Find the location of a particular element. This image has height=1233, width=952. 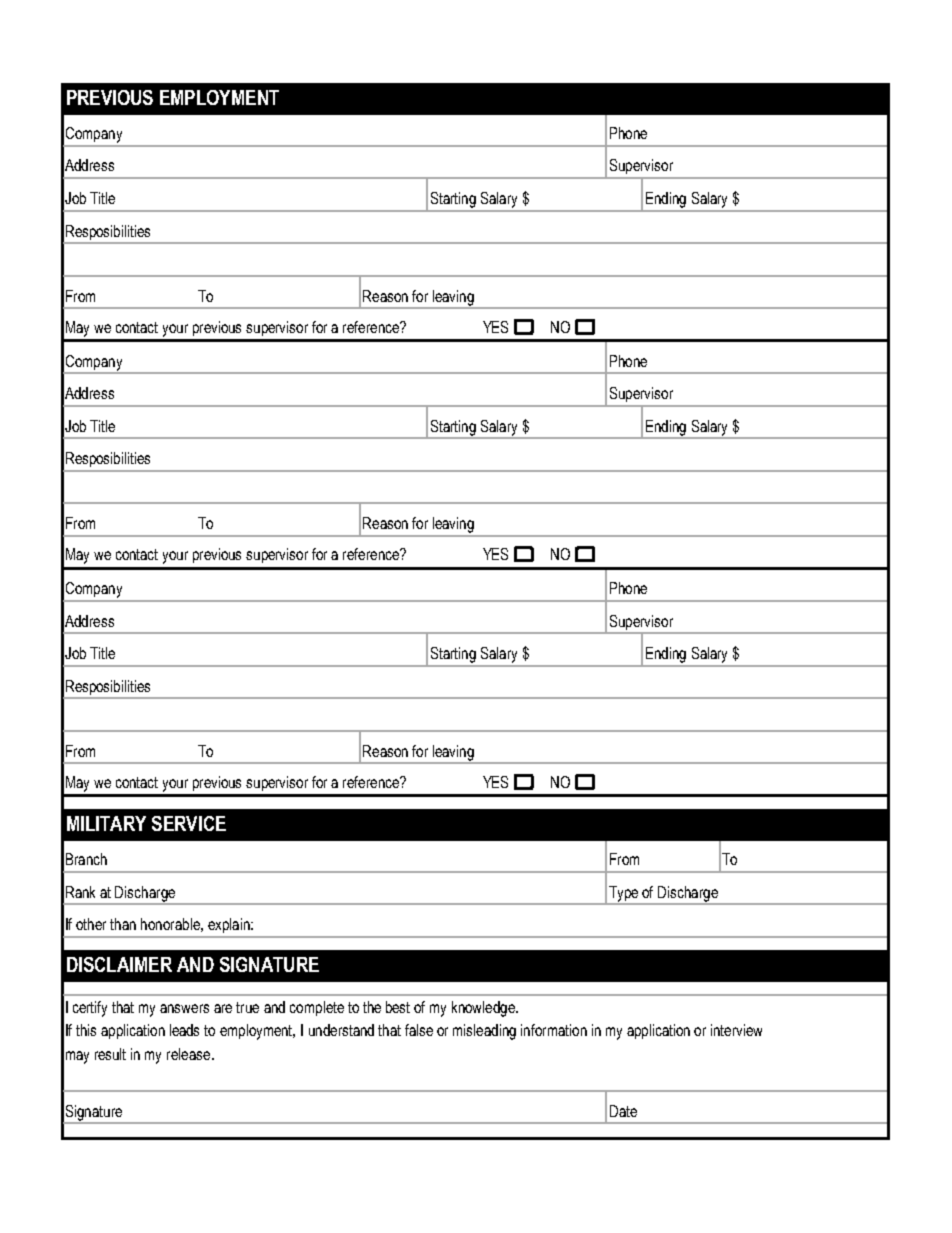

false is located at coordinates (419, 1030).
